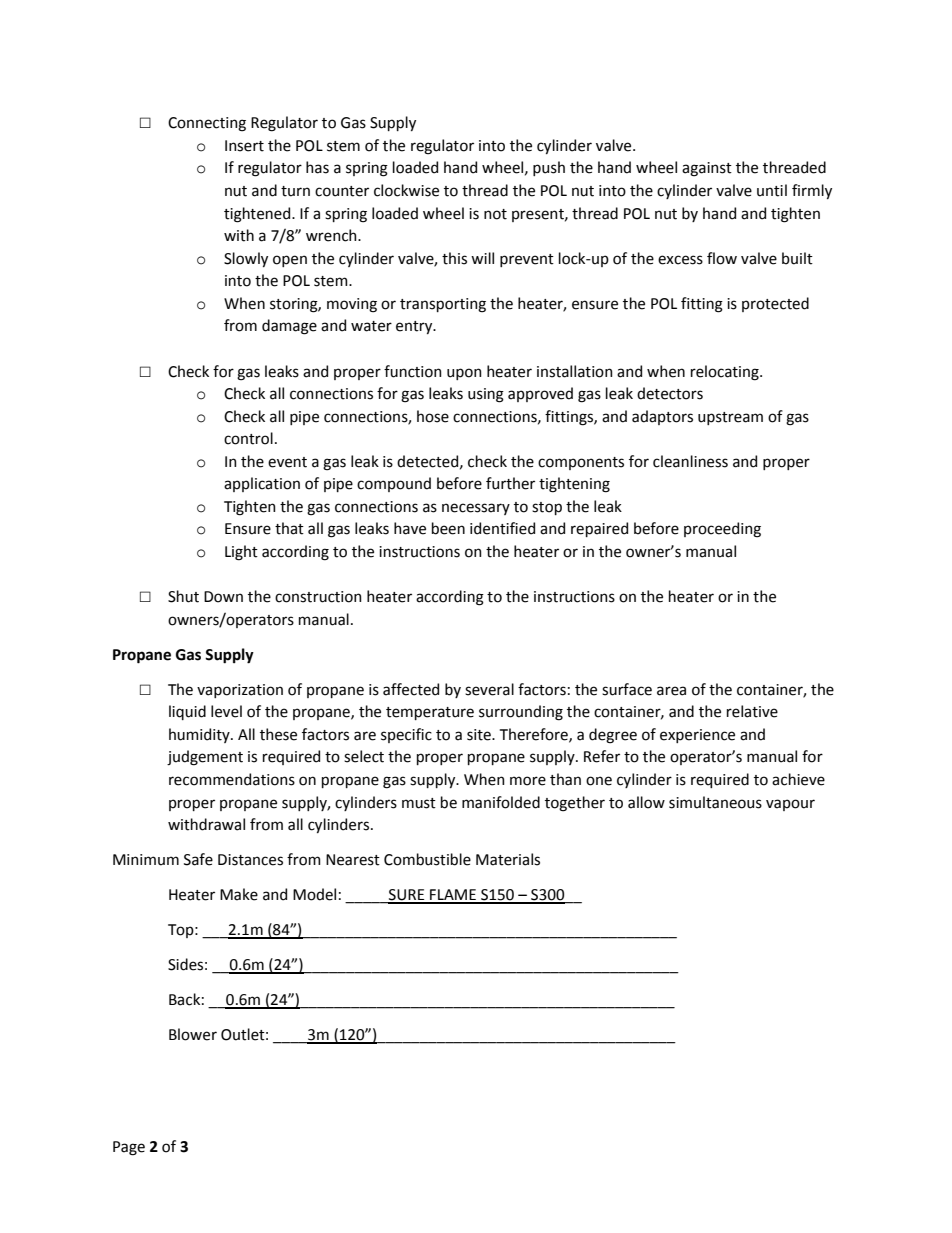 The width and height of the screenshot is (952, 1233). I want to click on Page, so click(129, 1148).
